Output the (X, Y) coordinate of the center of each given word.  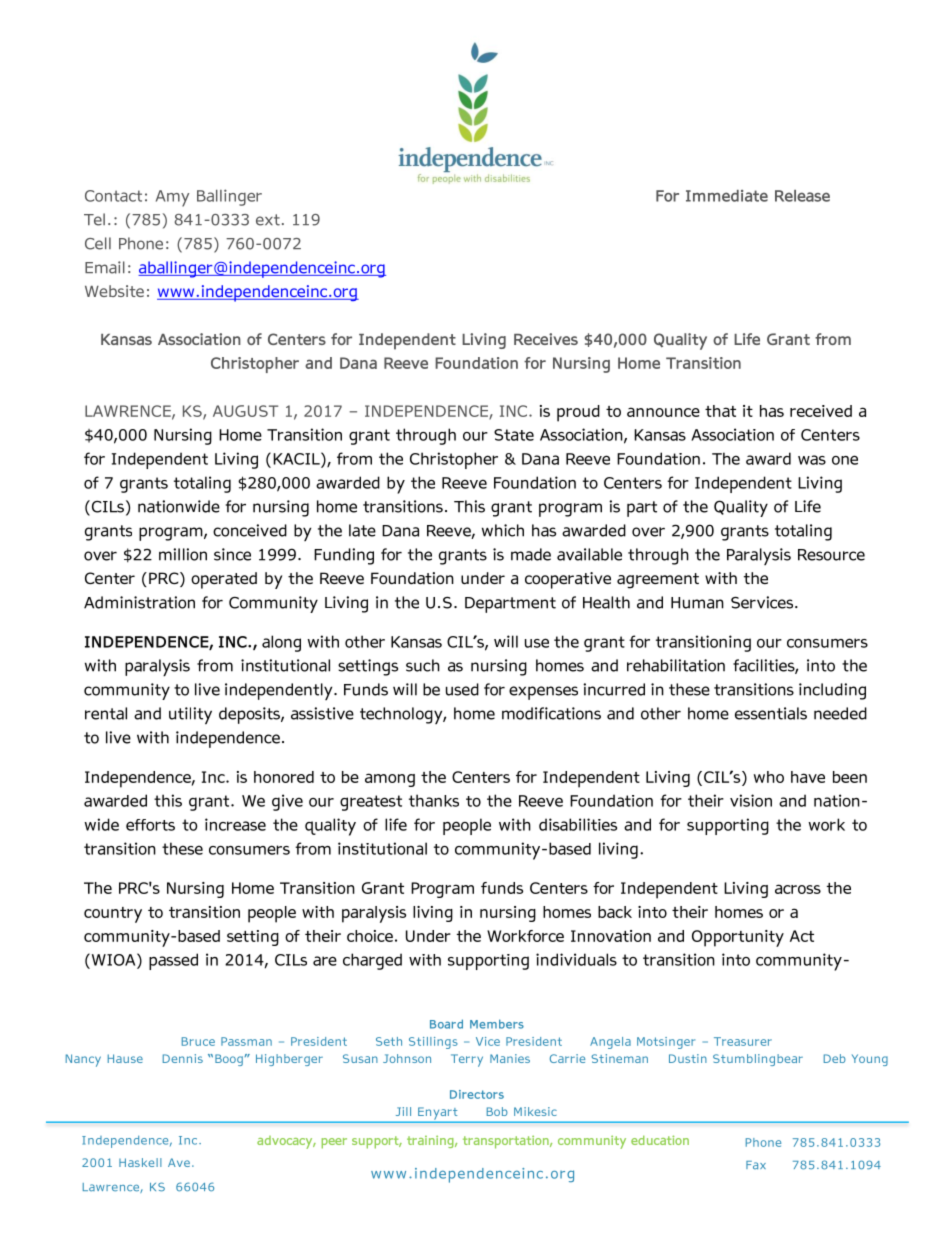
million (183, 554)
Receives (546, 339)
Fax (756, 1165)
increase (235, 824)
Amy (172, 198)
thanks (434, 800)
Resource (831, 555)
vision (751, 800)
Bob (497, 1111)
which (503, 530)
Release (802, 196)
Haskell (140, 1162)
